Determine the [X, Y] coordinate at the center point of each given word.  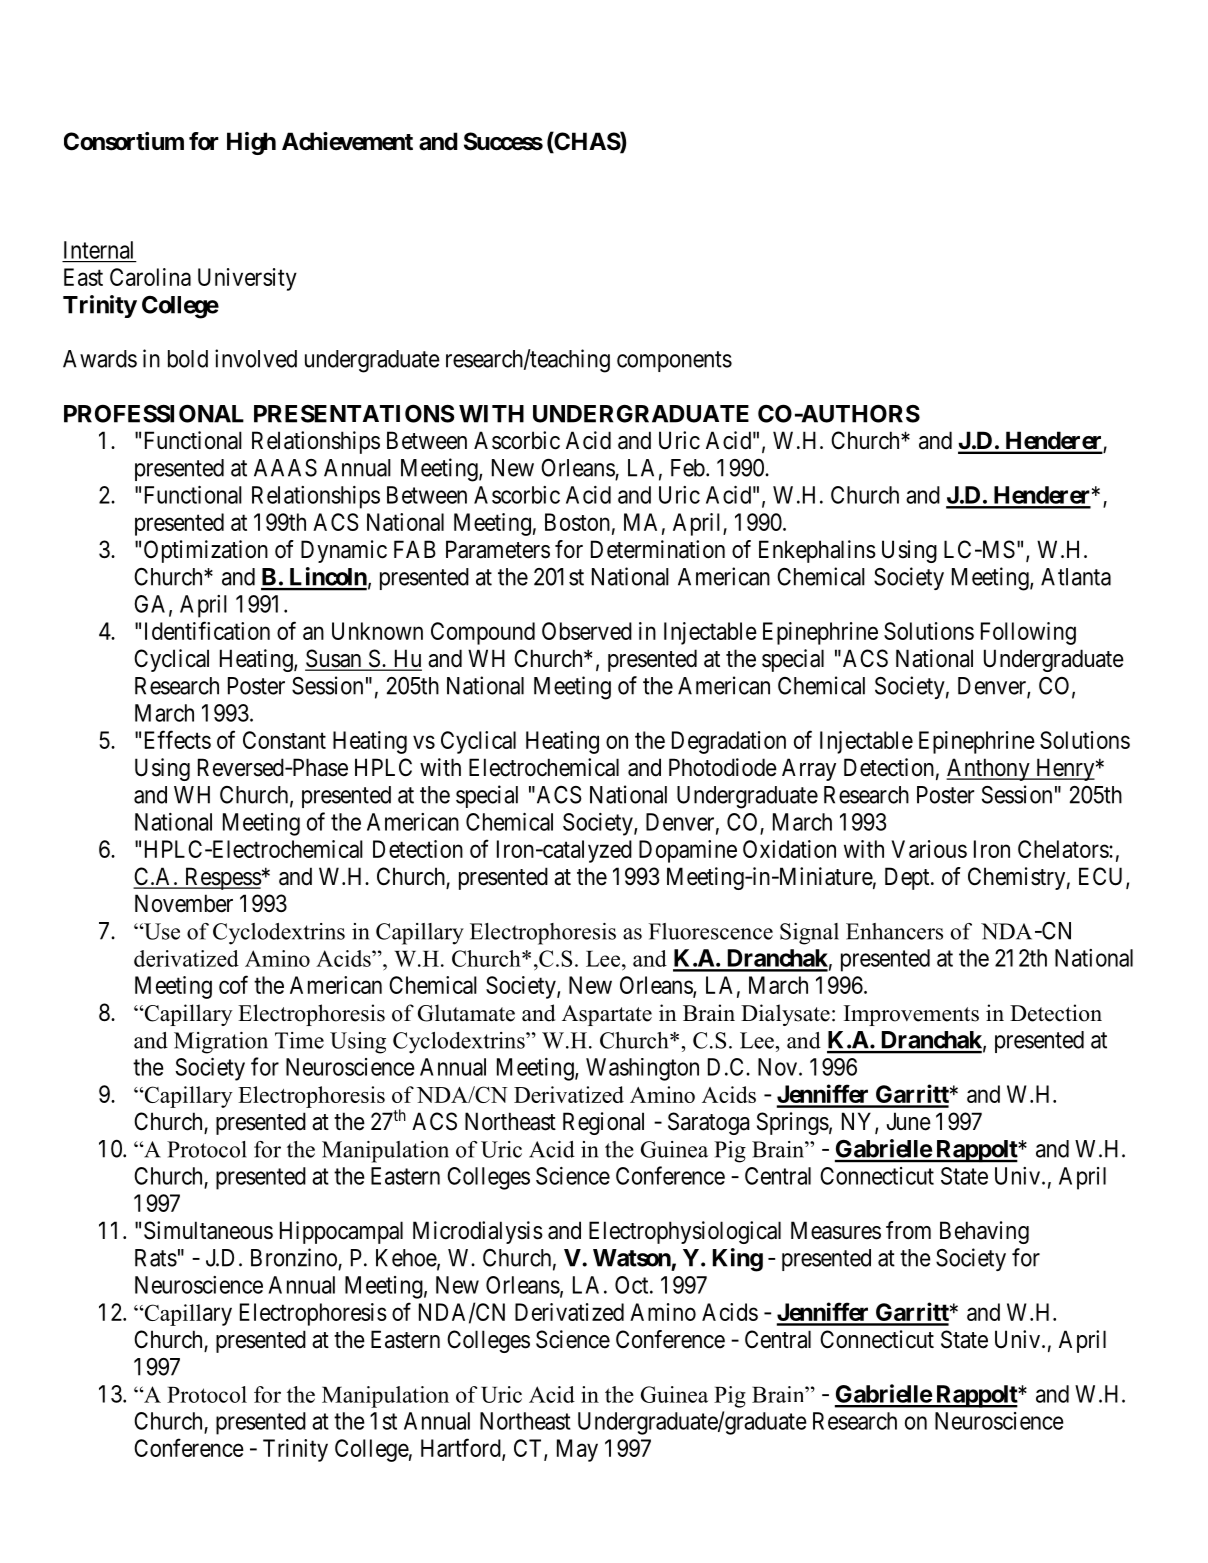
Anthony [989, 769]
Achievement [347, 141]
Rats [156, 1258]
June [909, 1121]
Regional [603, 1123]
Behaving [984, 1232]
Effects [178, 739]
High [251, 143]
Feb [688, 468]
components [674, 361]
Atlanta [1076, 577]
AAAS [285, 468]
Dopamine [688, 851]
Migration [221, 1043]
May [577, 1450]
